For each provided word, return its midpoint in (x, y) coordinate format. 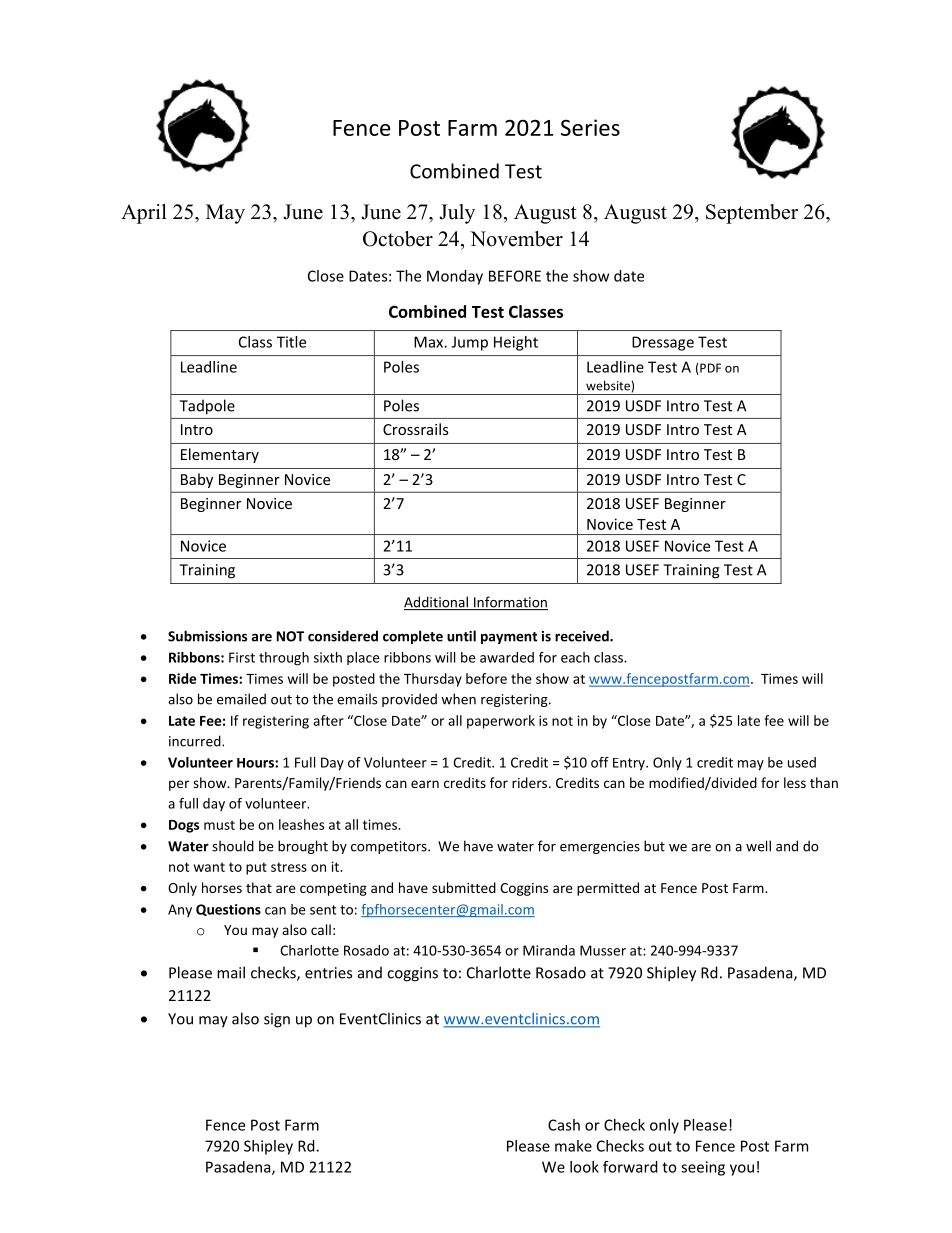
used (802, 762)
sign (277, 1020)
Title (291, 342)
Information (509, 603)
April (144, 214)
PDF (709, 369)
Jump (470, 343)
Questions (228, 910)
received (583, 636)
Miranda (549, 950)
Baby (197, 480)
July (457, 214)
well (758, 846)
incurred (196, 741)
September (752, 214)
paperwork (501, 722)
